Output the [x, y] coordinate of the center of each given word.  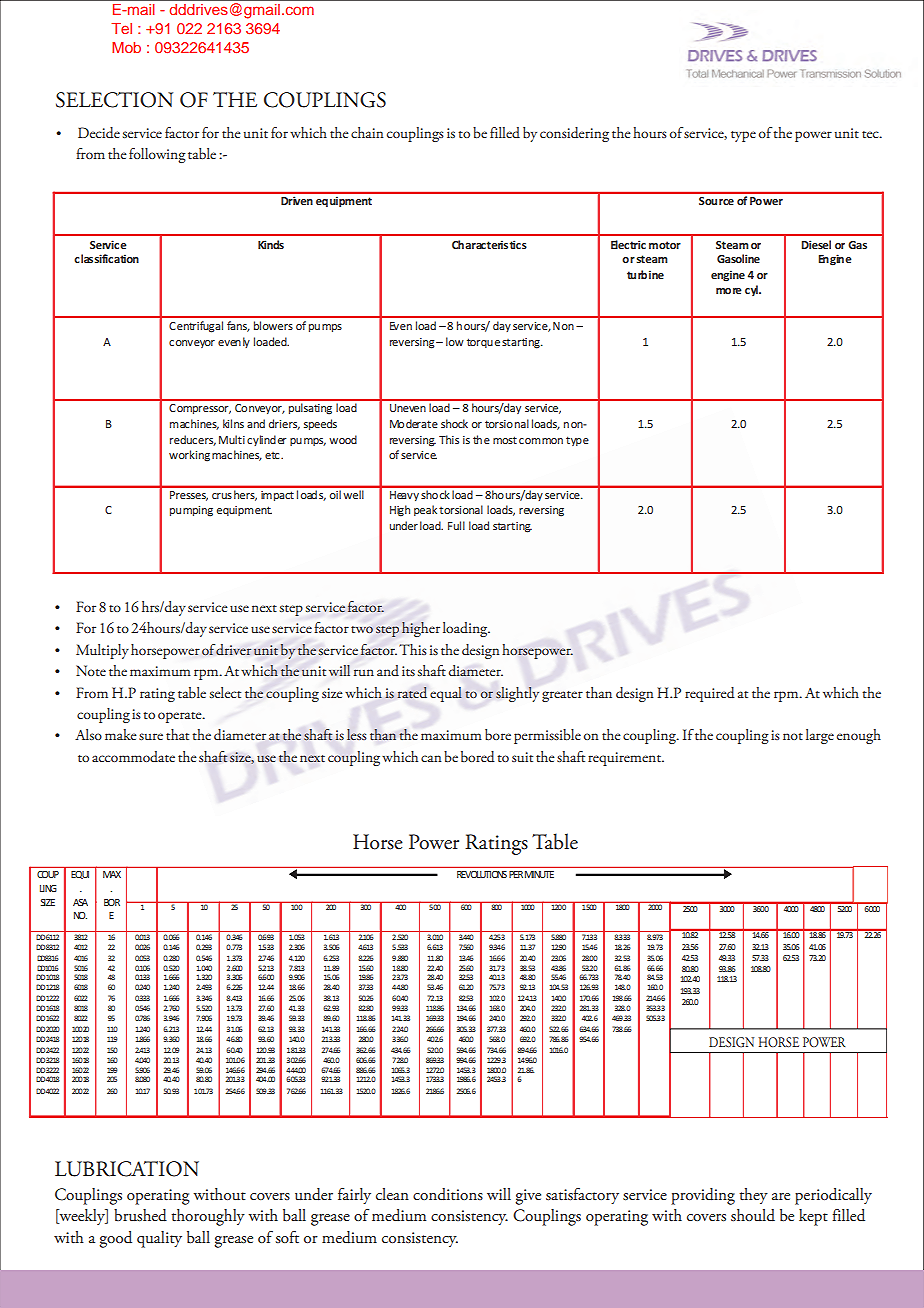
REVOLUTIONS [482, 874]
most [505, 440]
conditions [448, 1194]
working [189, 456]
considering [574, 134]
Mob [126, 47]
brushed [140, 1215]
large [820, 736]
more [729, 291]
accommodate [133, 756]
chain [367, 132]
